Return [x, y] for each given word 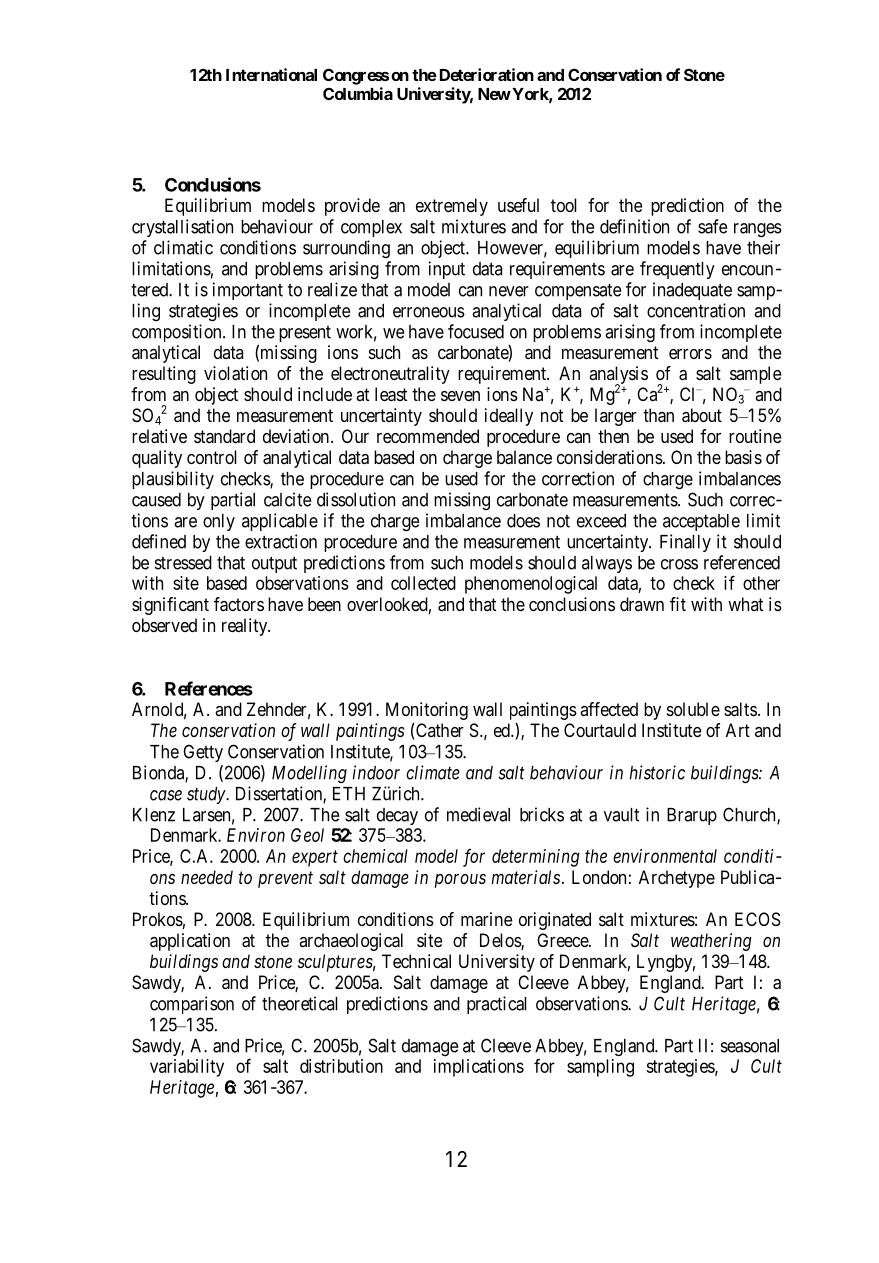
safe [712, 226]
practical [497, 1005]
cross [679, 564]
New [494, 94]
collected [423, 583]
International [271, 74]
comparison [192, 1005]
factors [239, 604]
